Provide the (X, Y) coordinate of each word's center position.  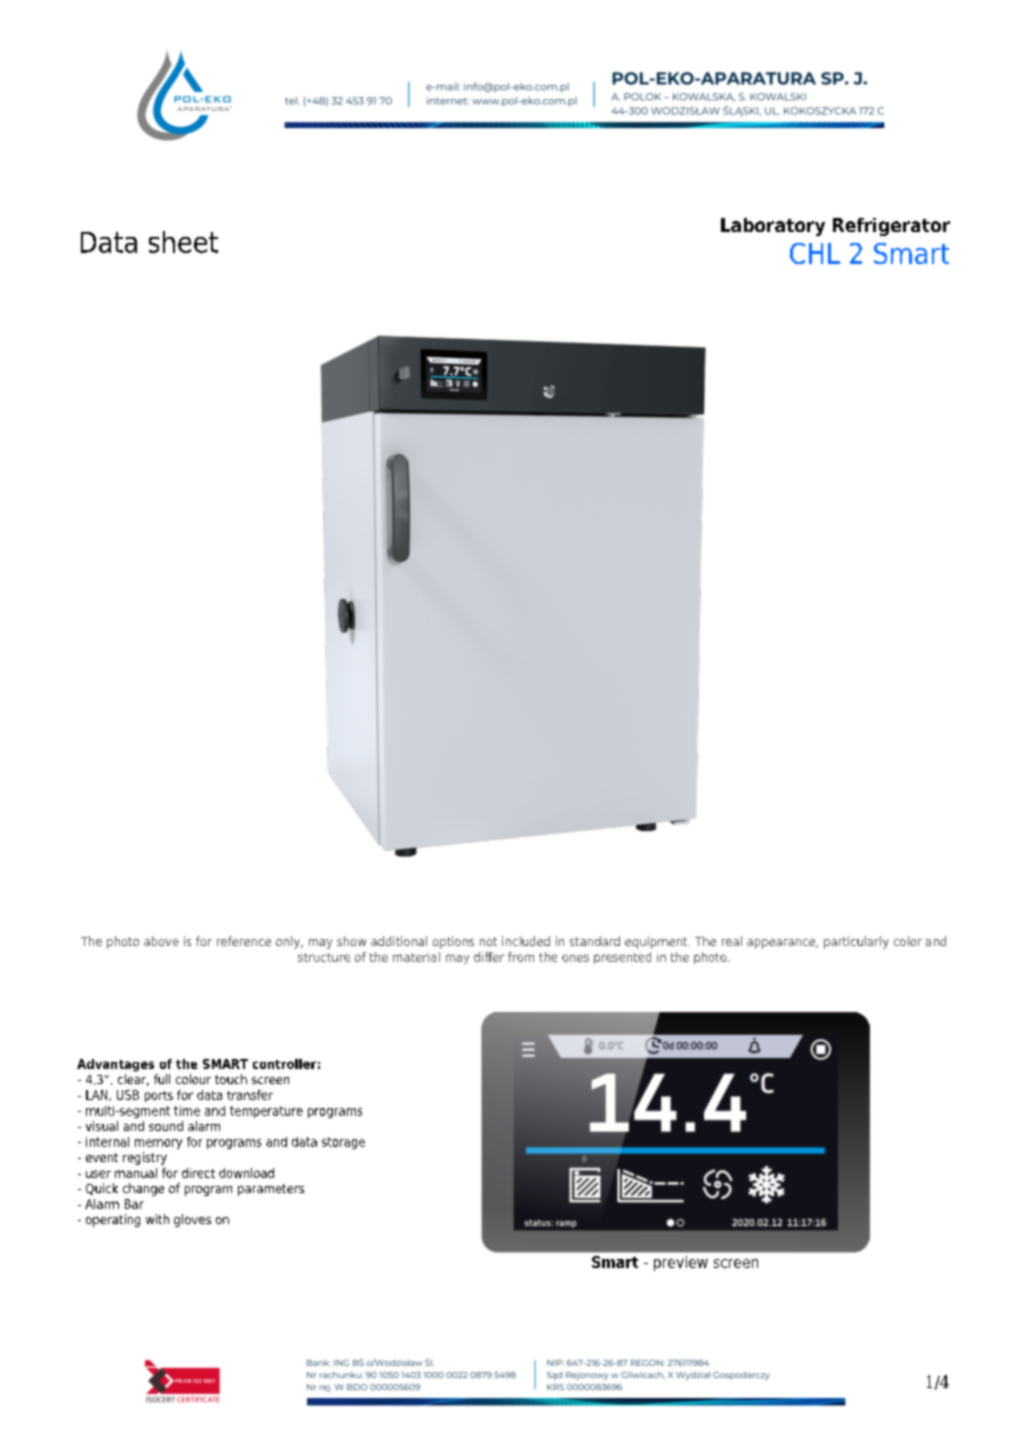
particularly (856, 942)
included (526, 941)
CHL (815, 253)
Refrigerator (891, 227)
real (732, 941)
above (161, 941)
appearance (782, 944)
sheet (183, 242)
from (521, 957)
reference (244, 941)
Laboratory (773, 227)
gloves (192, 1220)
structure (324, 957)
